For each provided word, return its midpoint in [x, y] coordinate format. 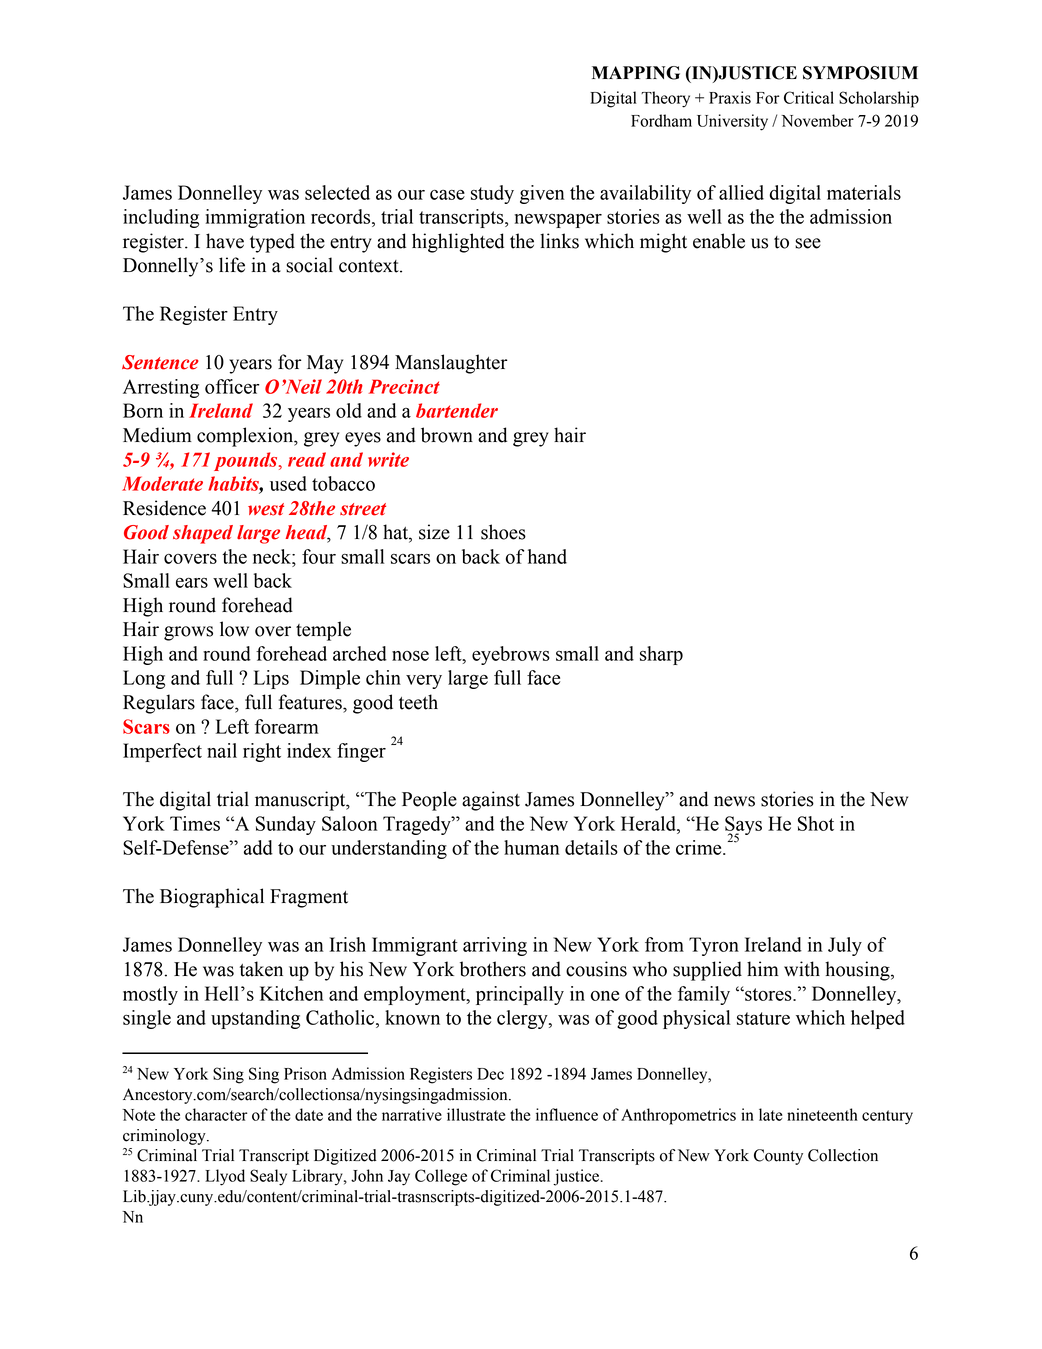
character [216, 1114]
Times [195, 823]
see [808, 243]
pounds [247, 461]
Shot [816, 823]
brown [447, 435]
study [492, 194]
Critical [809, 97]
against [491, 801]
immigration [255, 218]
